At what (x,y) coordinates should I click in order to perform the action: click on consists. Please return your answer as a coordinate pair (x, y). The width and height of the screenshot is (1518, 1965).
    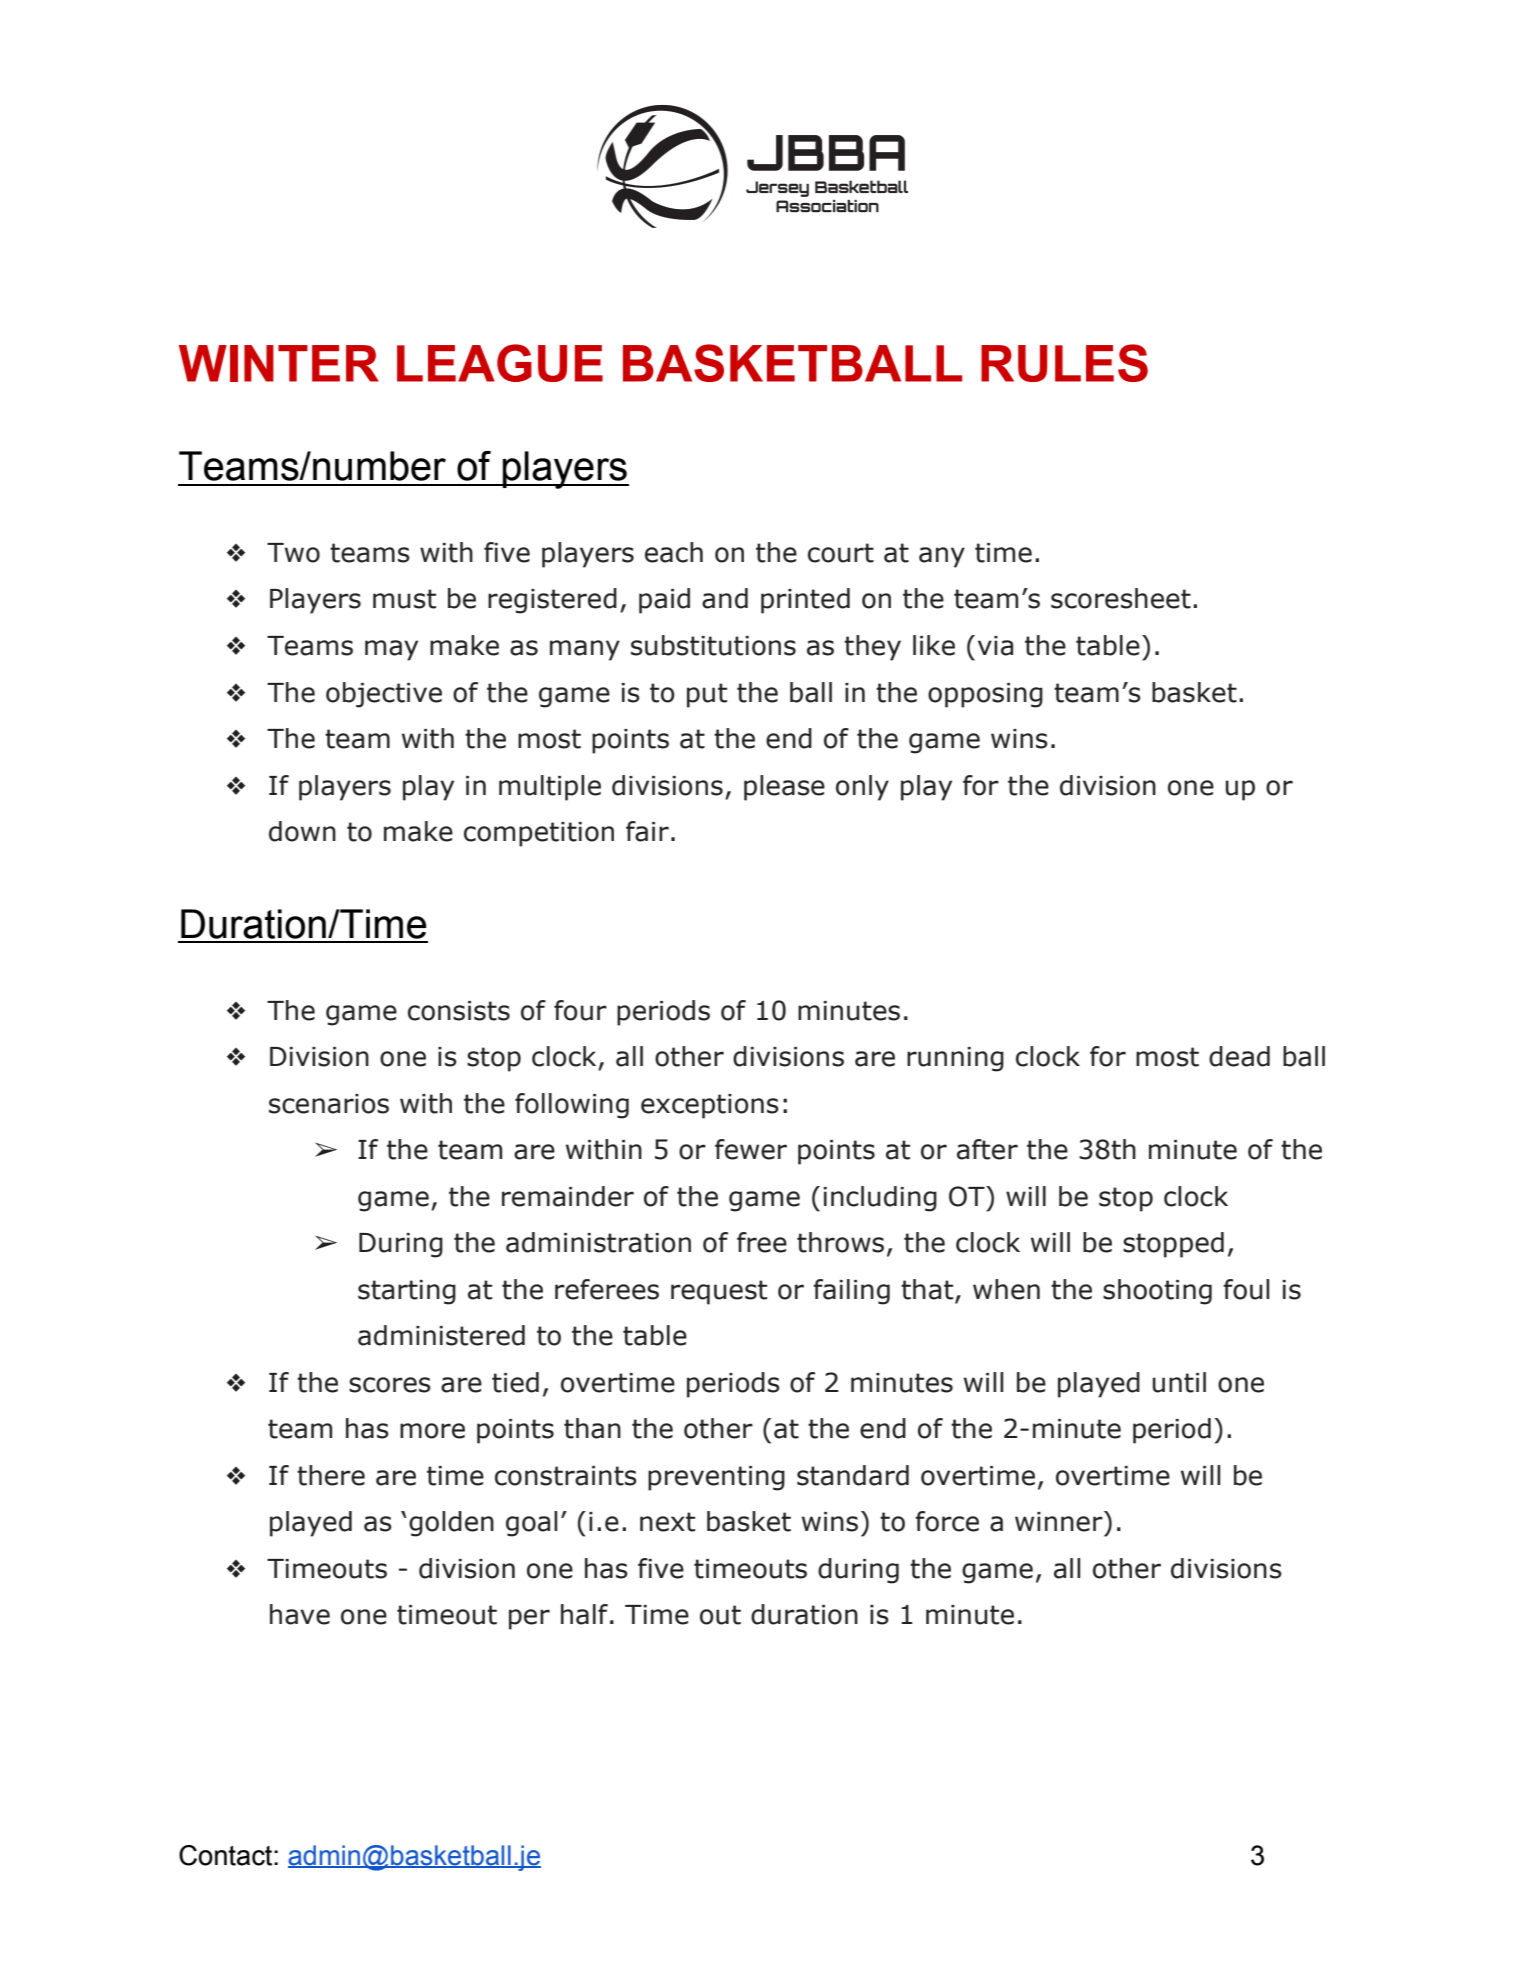
    Looking at the image, I should click on (459, 1011).
